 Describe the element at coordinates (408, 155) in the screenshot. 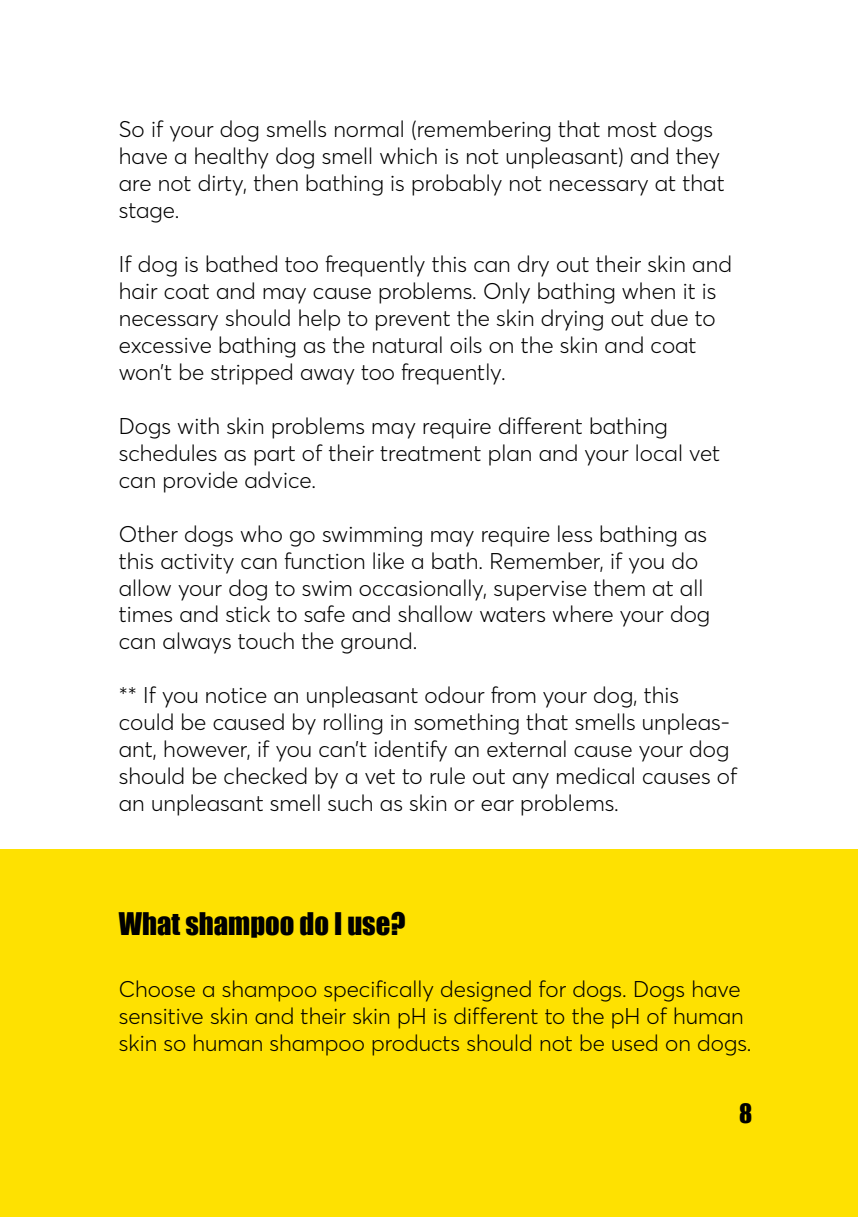

I see `which` at that location.
